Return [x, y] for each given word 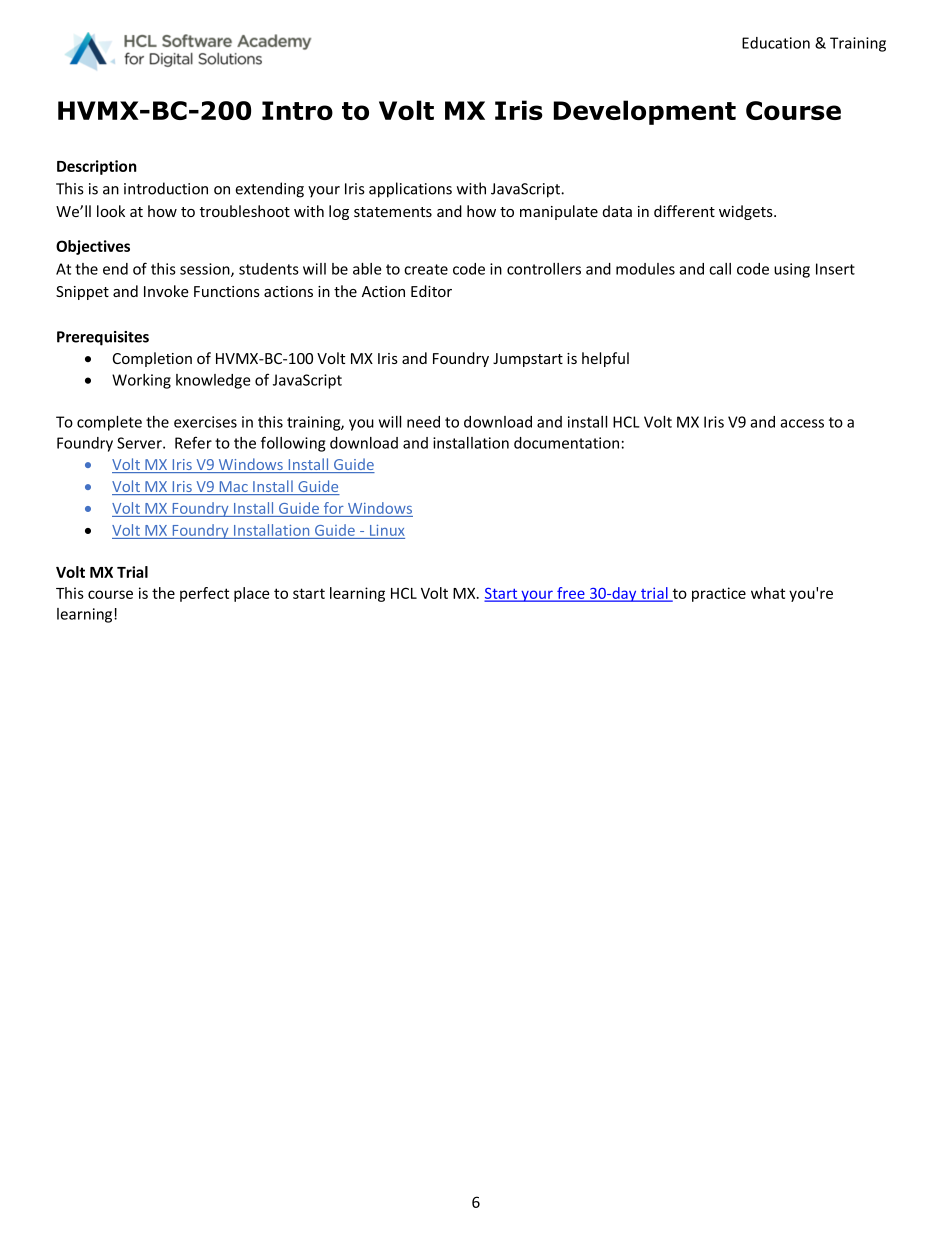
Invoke [166, 291]
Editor [431, 291]
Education [776, 43]
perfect [204, 594]
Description [97, 167]
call [720, 269]
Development [645, 112]
